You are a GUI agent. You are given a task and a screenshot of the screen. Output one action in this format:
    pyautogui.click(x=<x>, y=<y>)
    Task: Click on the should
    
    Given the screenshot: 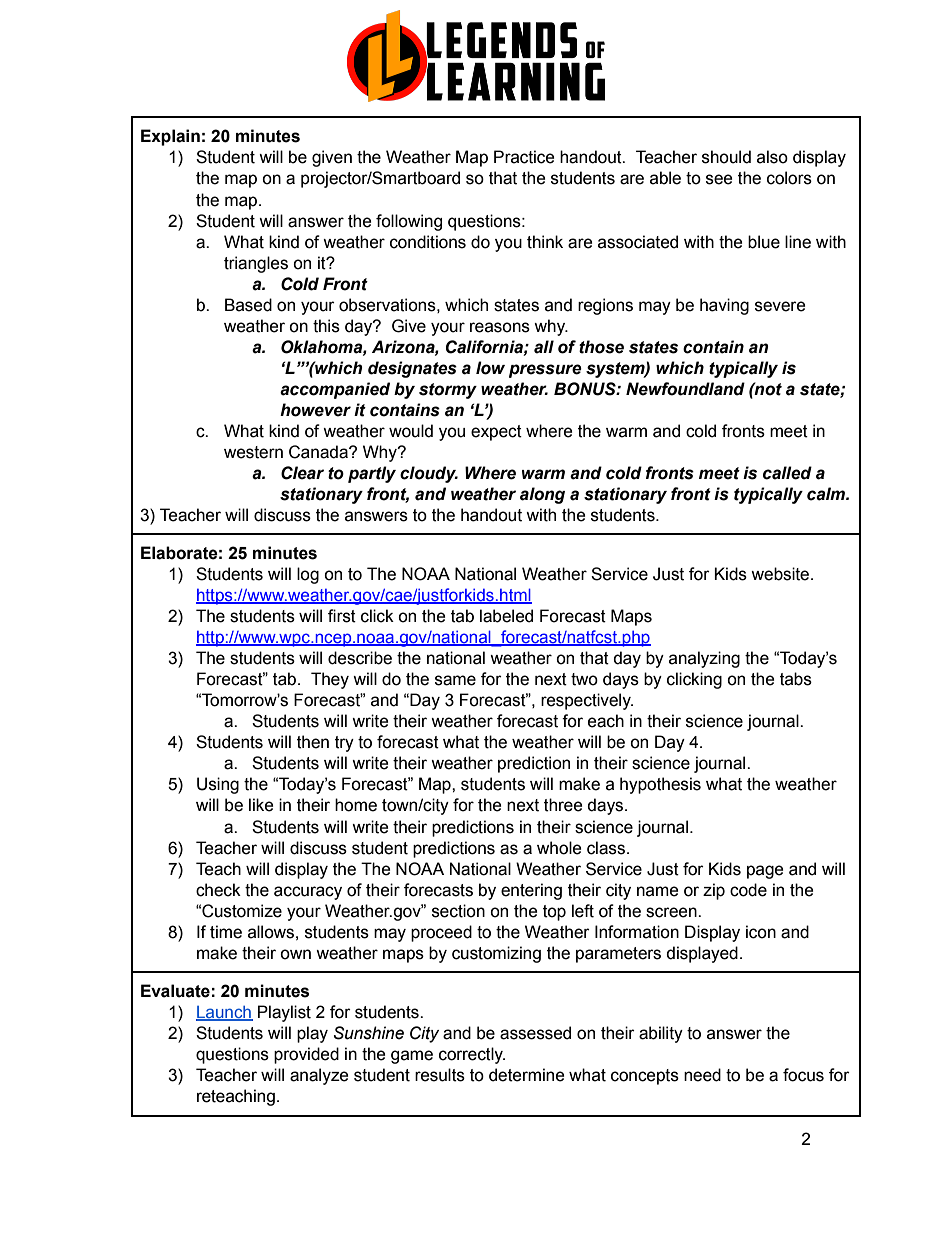 What is the action you would take?
    pyautogui.click(x=726, y=157)
